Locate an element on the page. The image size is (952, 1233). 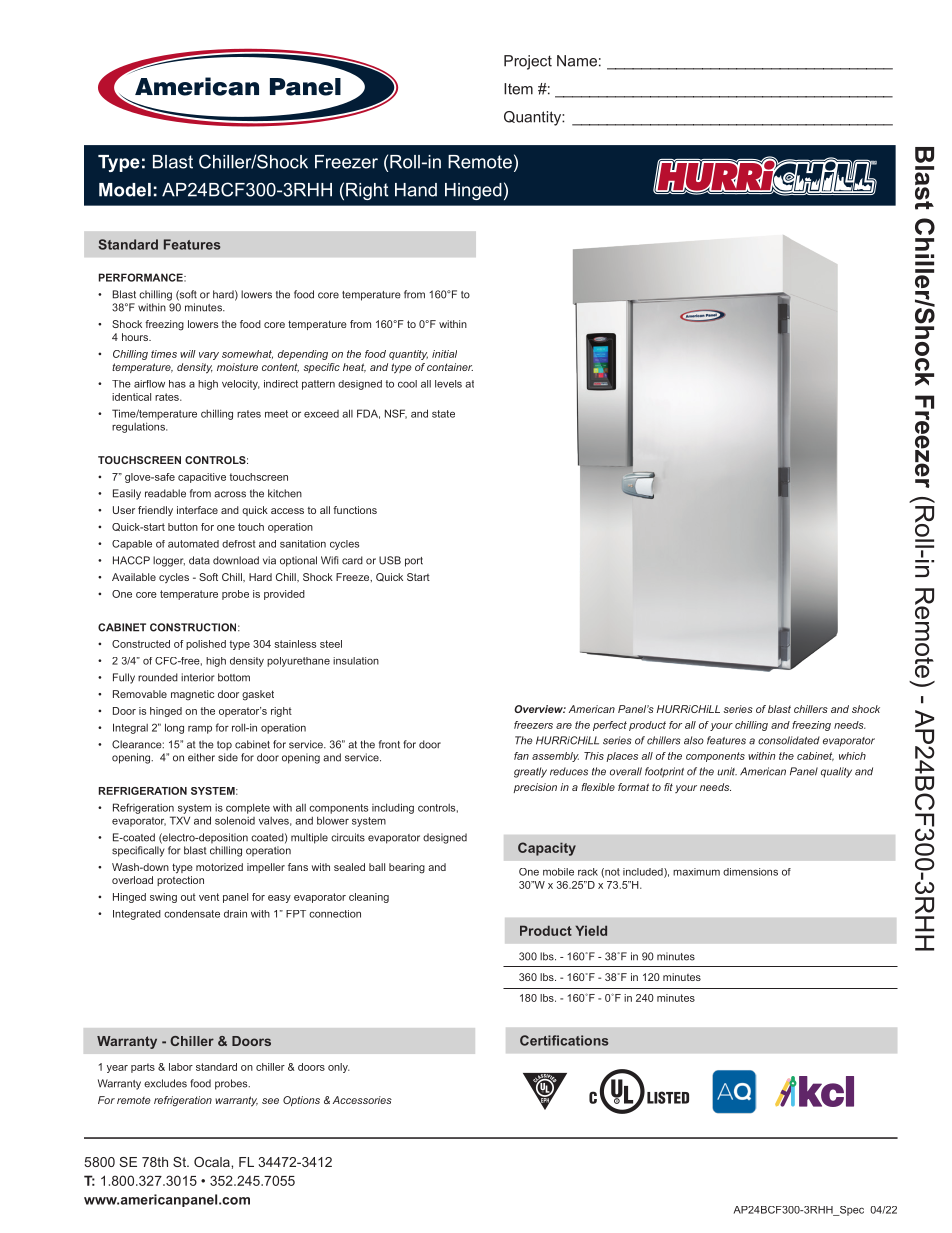
consolidated is located at coordinates (789, 740).
